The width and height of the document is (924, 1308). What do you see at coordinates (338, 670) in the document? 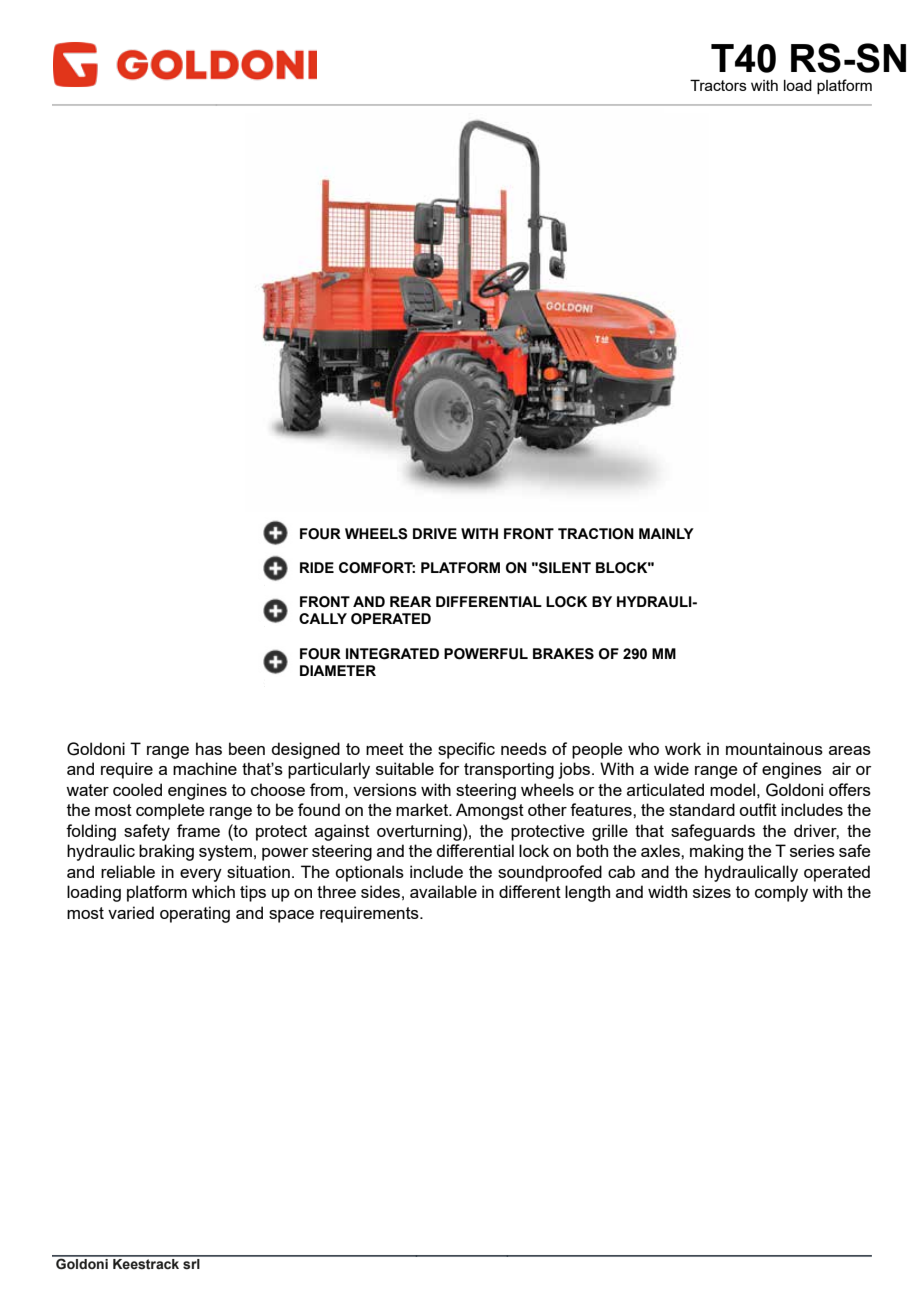
I see `DIAMETER` at bounding box center [338, 670].
